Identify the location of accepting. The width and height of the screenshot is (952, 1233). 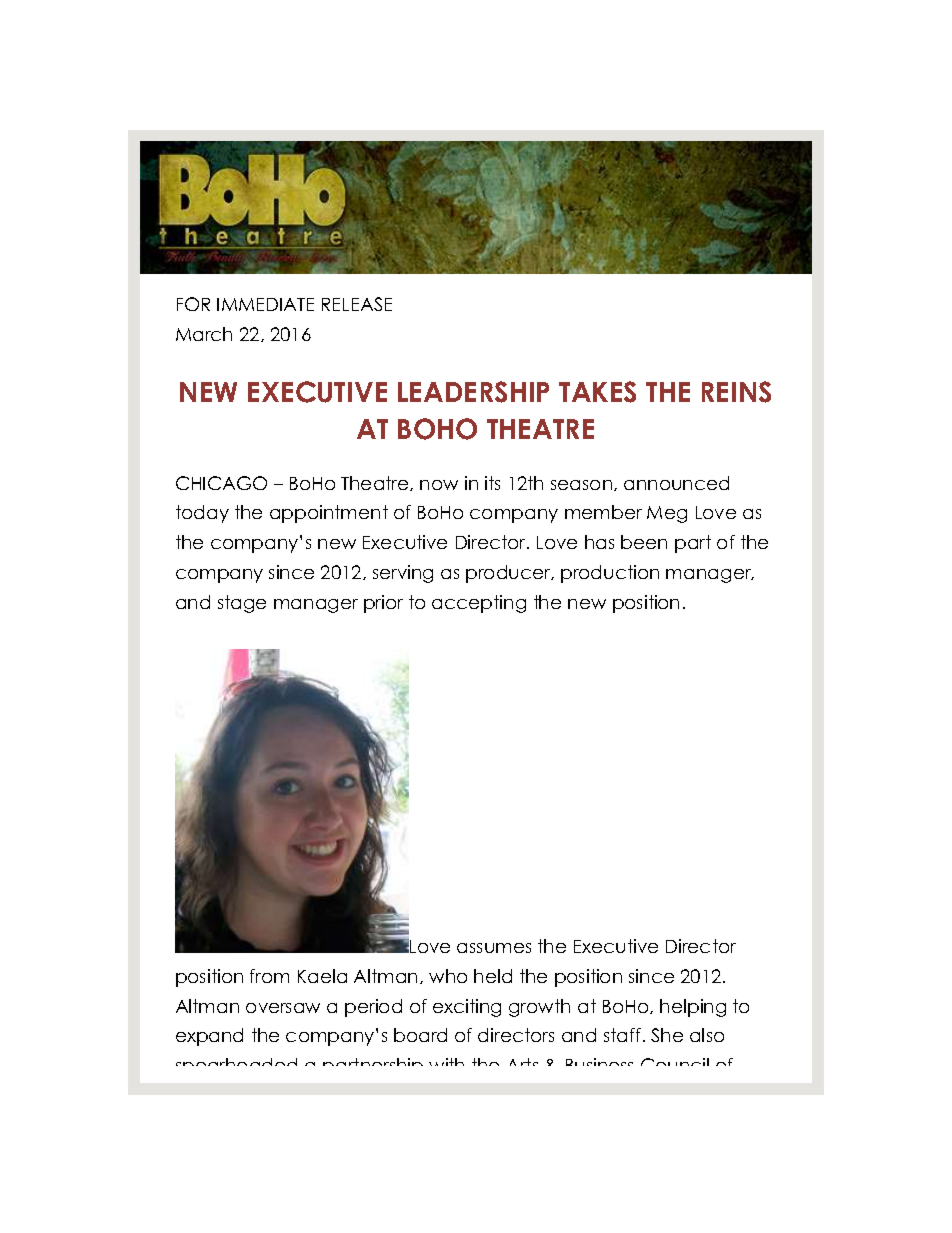
(479, 604).
